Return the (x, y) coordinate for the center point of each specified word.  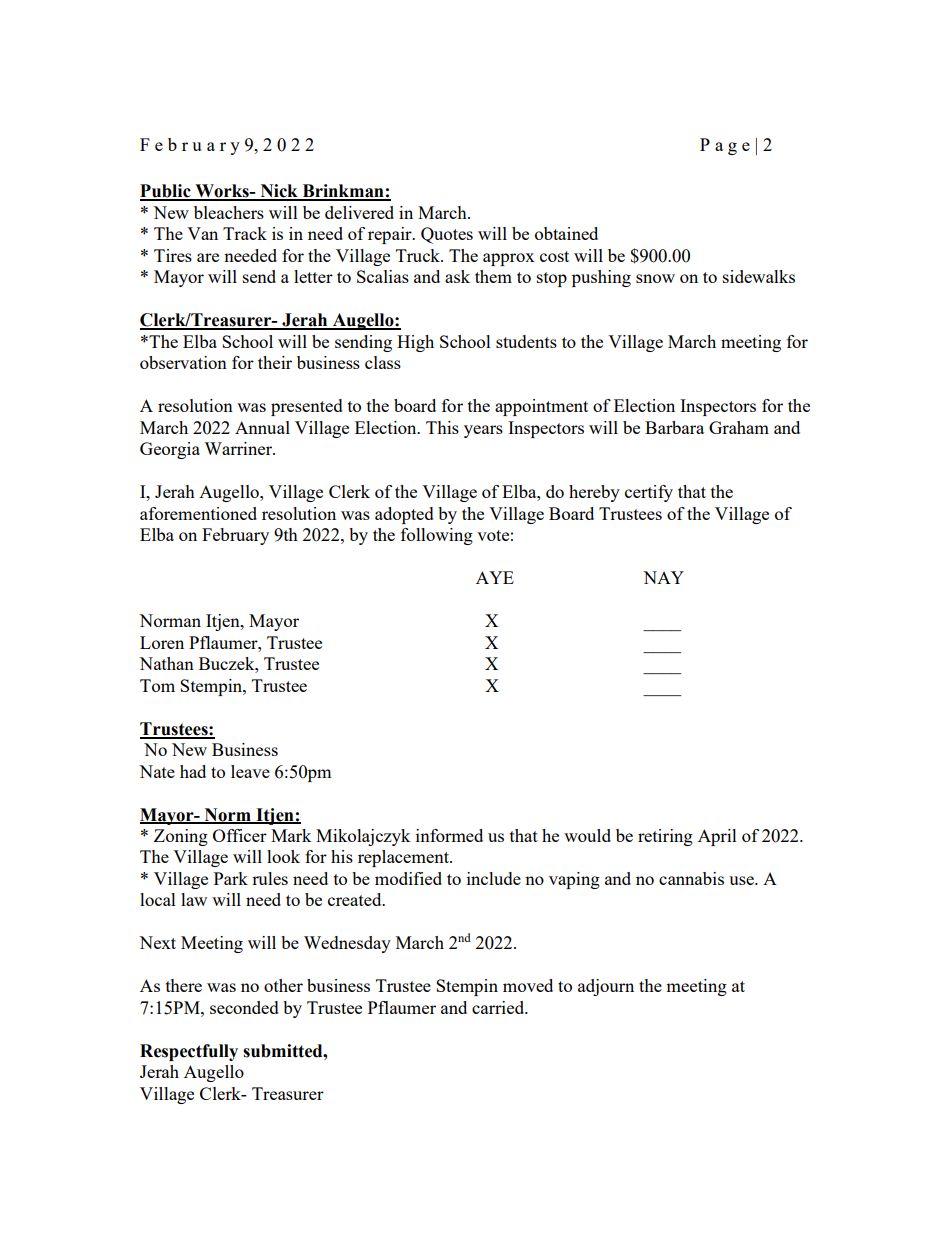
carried (499, 1007)
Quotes (447, 235)
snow (655, 278)
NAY (663, 577)
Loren (162, 642)
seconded (244, 1007)
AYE (495, 577)
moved (528, 985)
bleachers (229, 212)
